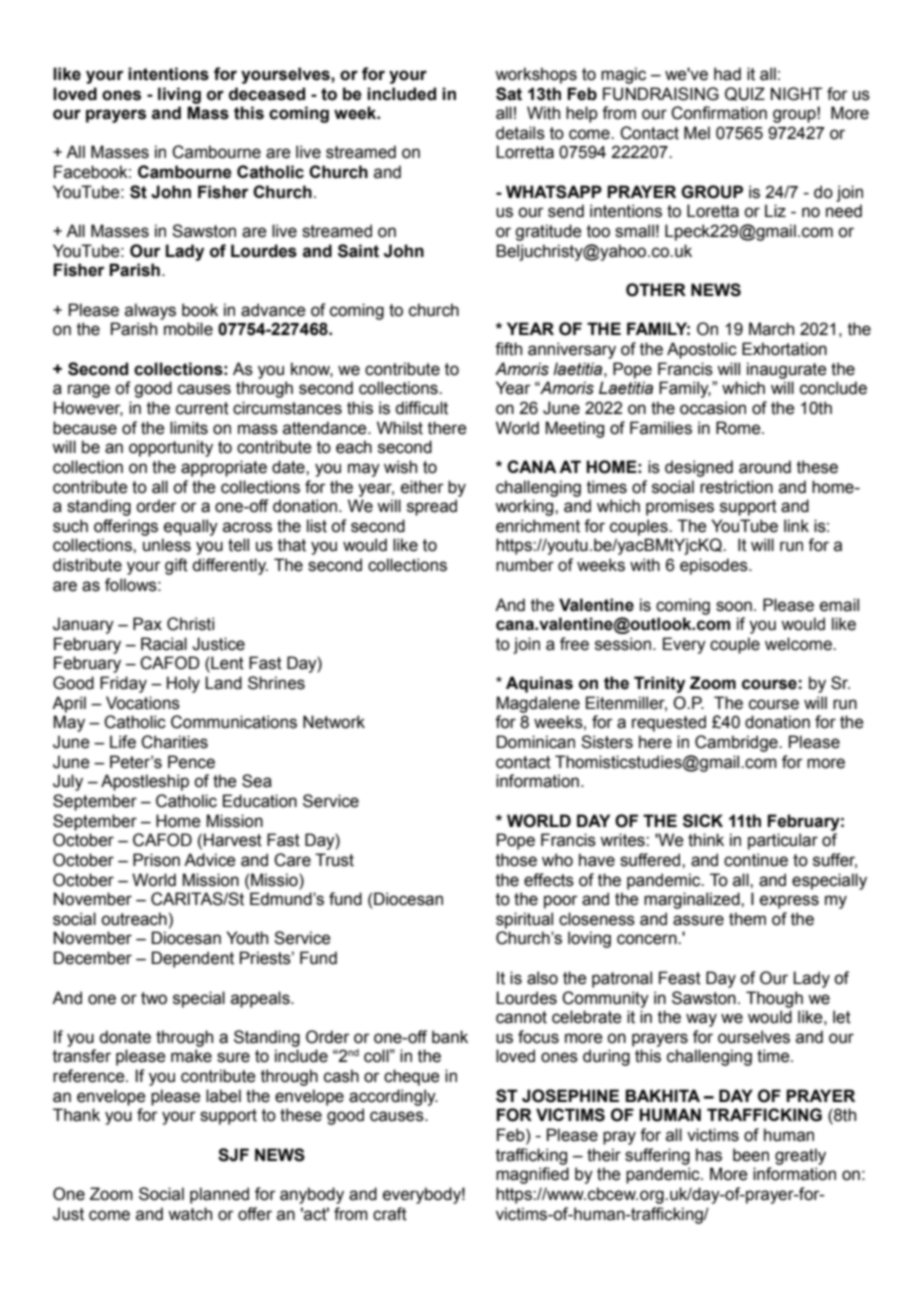 Image resolution: width=924 pixels, height=1308 pixels. I want to click on living, so click(179, 95).
